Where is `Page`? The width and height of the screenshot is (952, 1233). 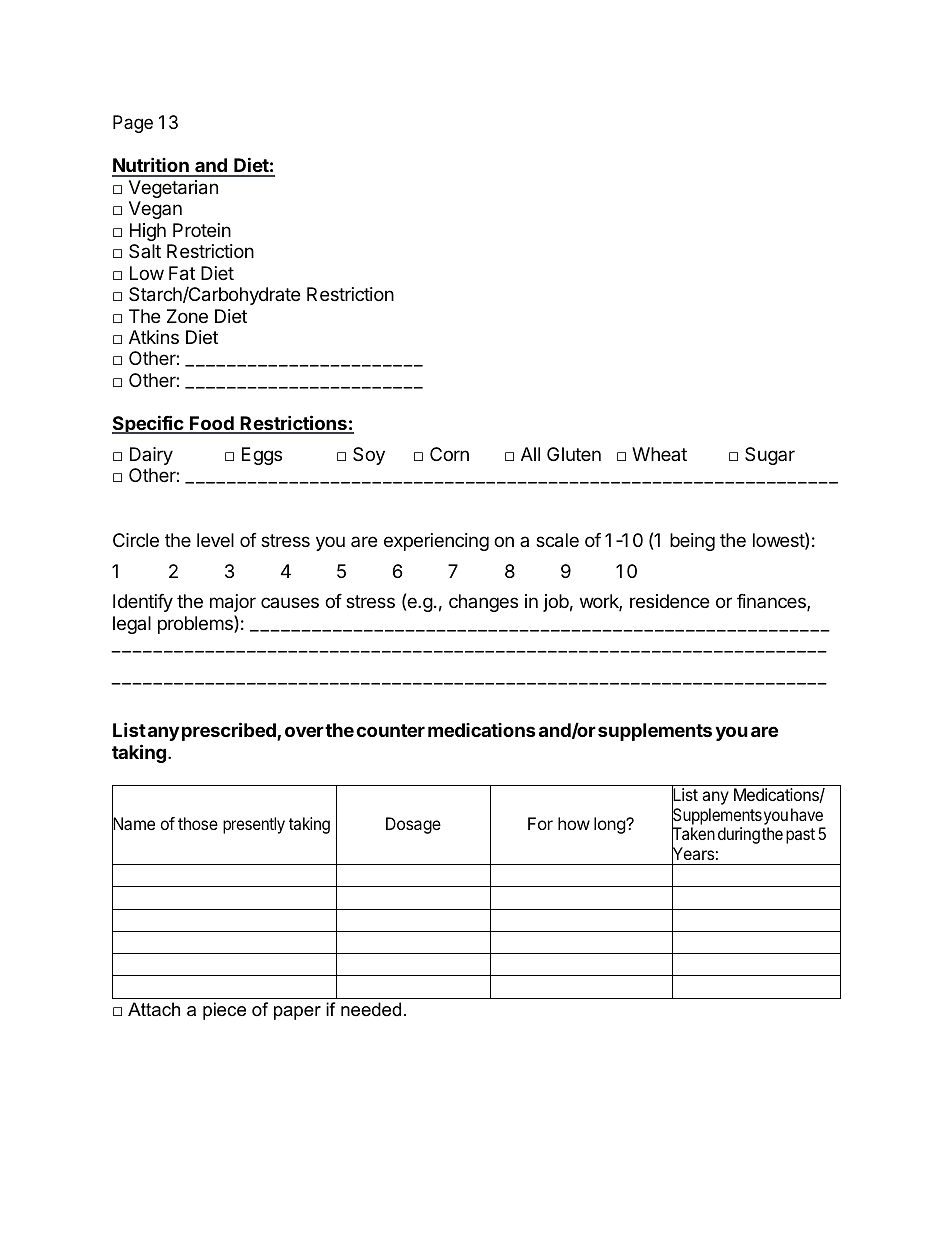 Page is located at coordinates (133, 124).
